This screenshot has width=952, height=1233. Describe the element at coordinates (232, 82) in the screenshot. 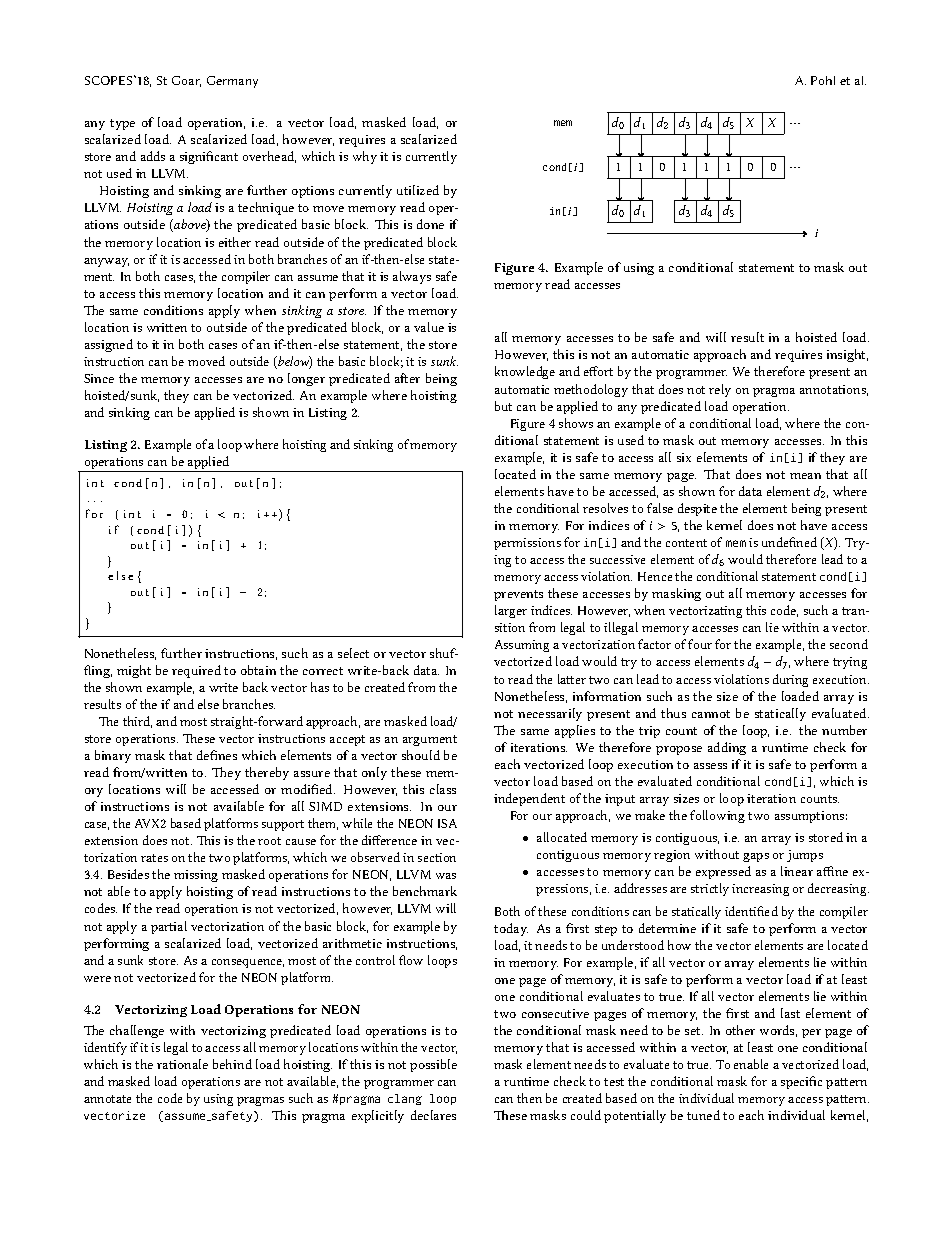

I see `Germany` at that location.
